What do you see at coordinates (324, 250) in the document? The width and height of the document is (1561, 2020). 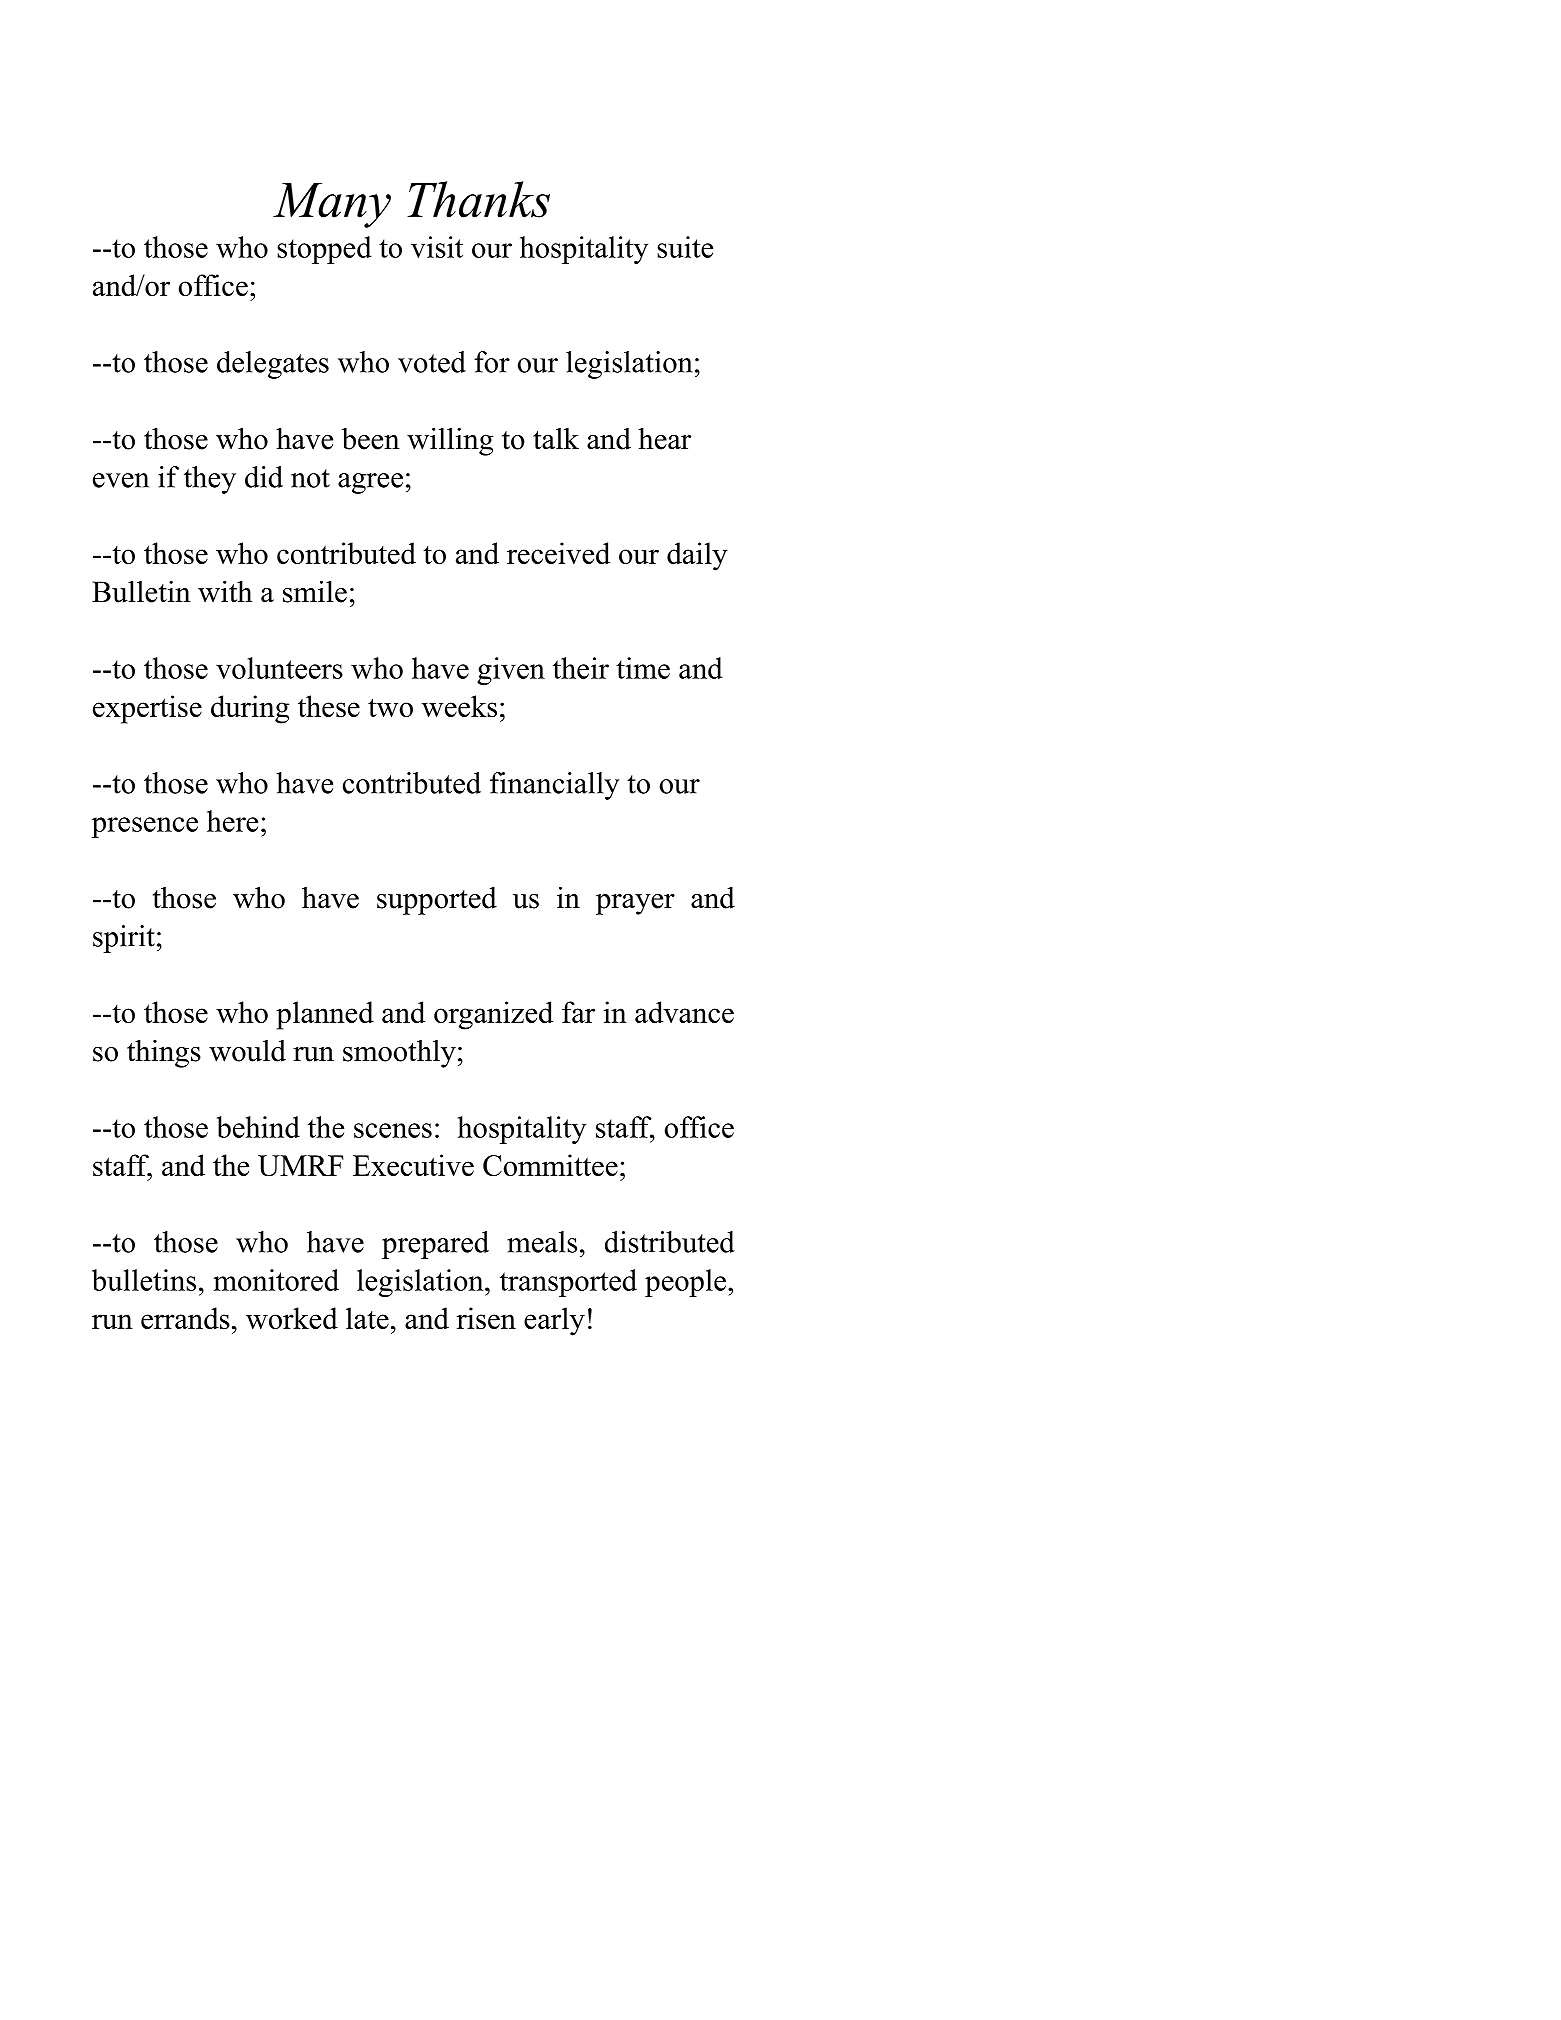 I see `stopped` at bounding box center [324, 250].
